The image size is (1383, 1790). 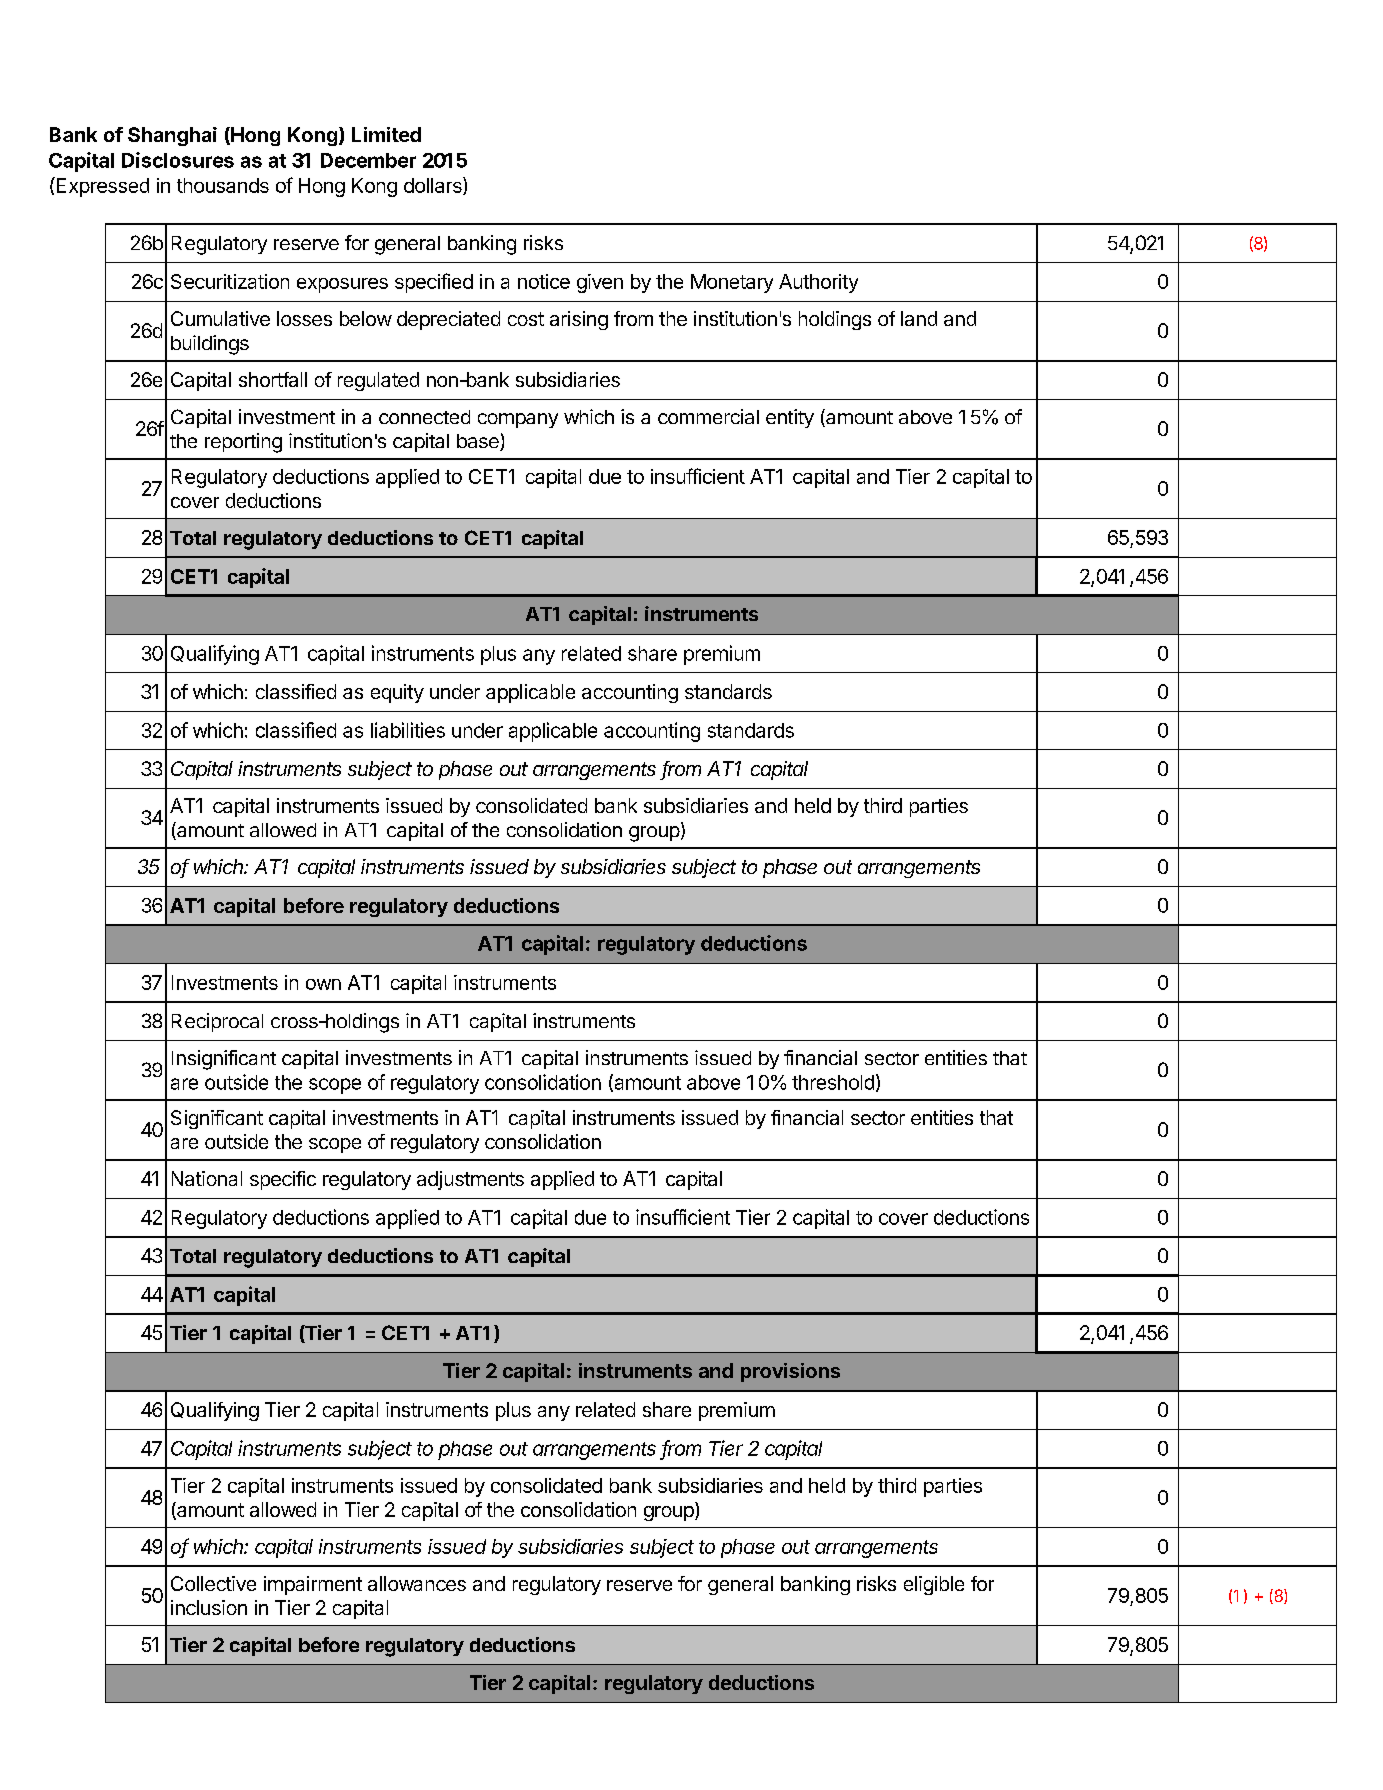 What do you see at coordinates (790, 418) in the screenshot?
I see `entity` at bounding box center [790, 418].
